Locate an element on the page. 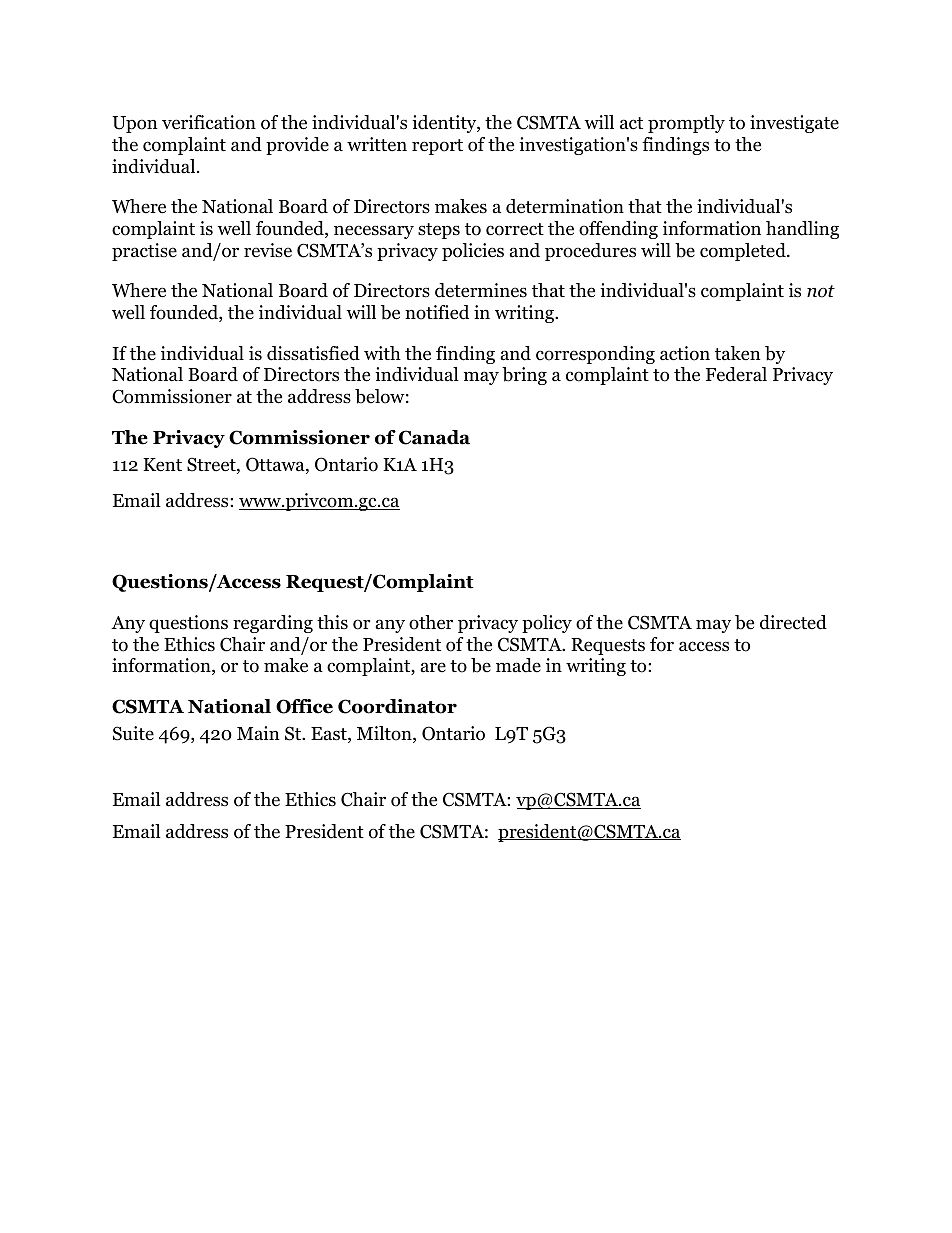  promptly is located at coordinates (686, 124).
